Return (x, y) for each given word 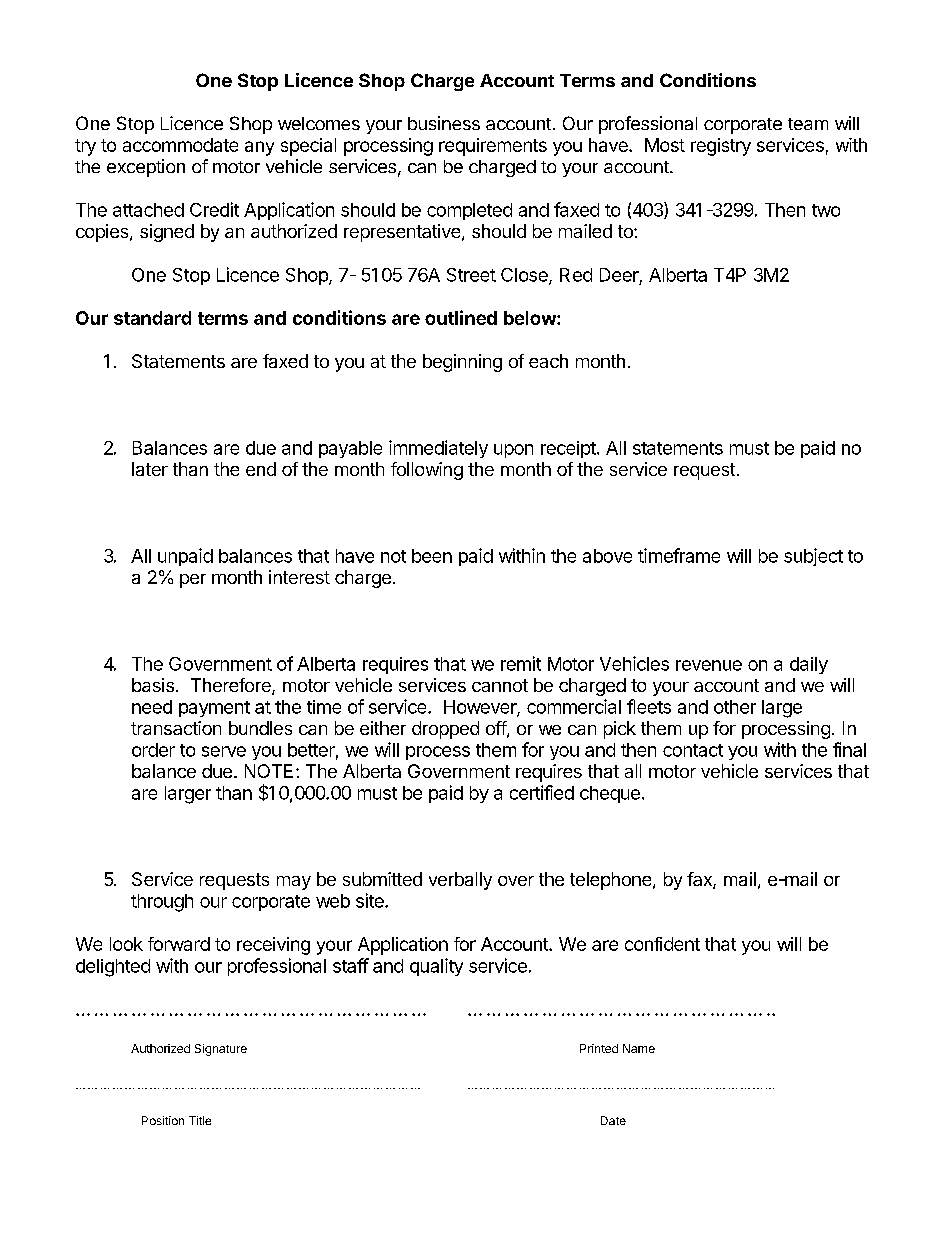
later (150, 469)
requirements (493, 147)
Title (200, 1120)
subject (813, 557)
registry (721, 147)
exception (146, 168)
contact (693, 750)
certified (542, 792)
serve (224, 751)
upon (513, 451)
